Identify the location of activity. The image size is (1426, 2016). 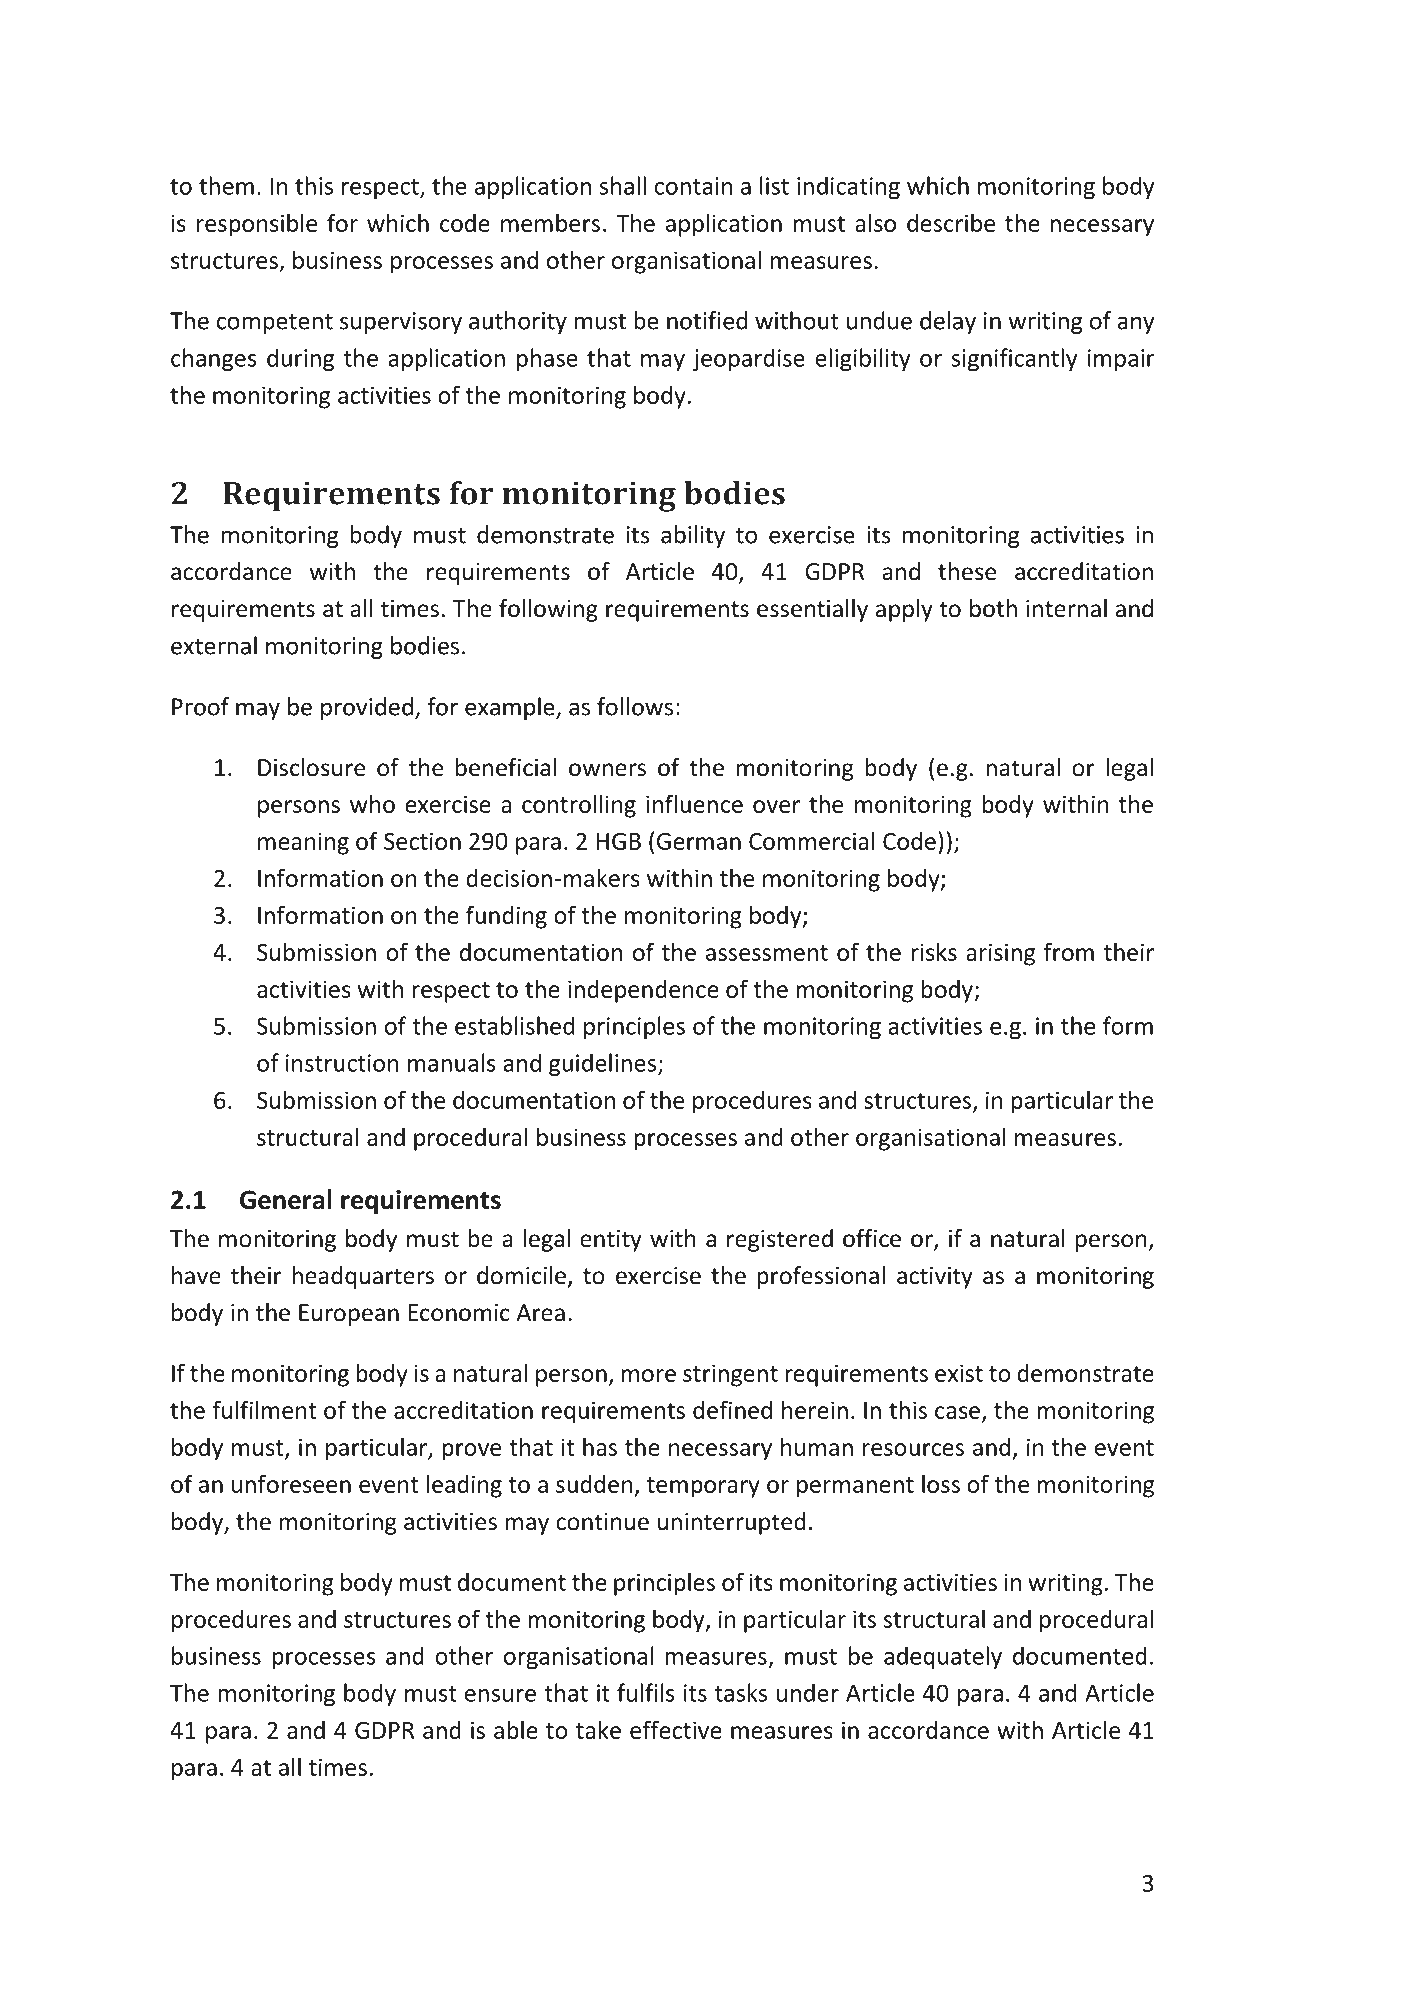
(935, 1278).
